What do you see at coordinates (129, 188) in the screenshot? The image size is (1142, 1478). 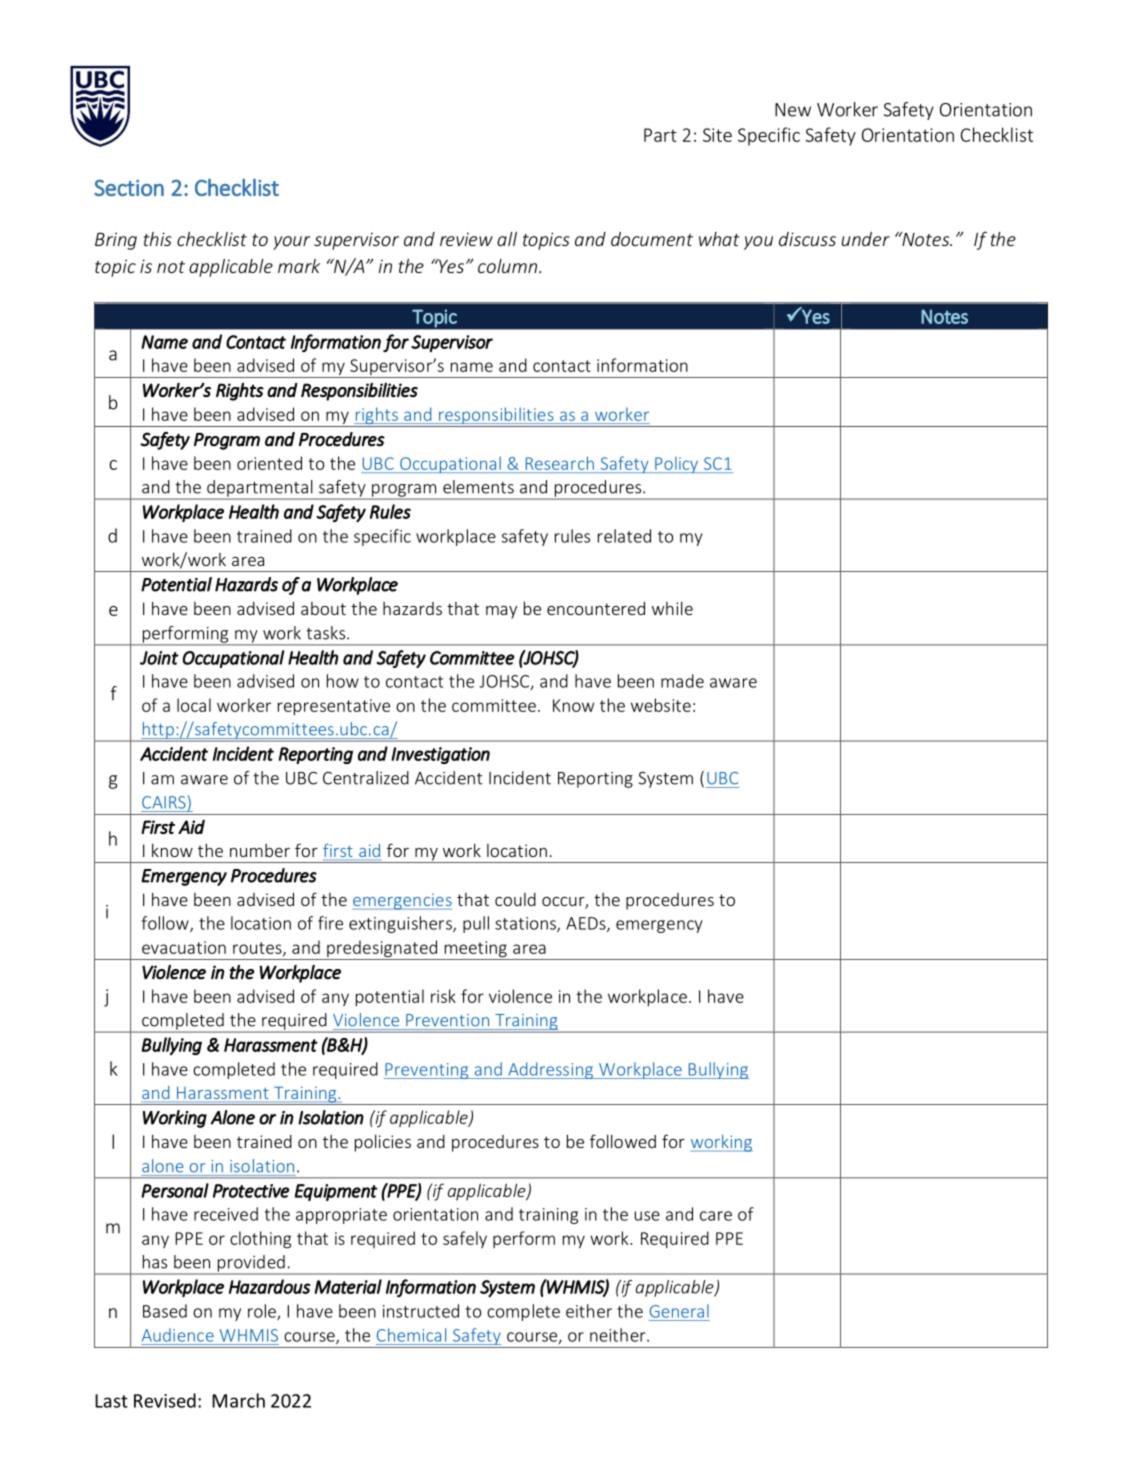 I see `Section` at bounding box center [129, 188].
